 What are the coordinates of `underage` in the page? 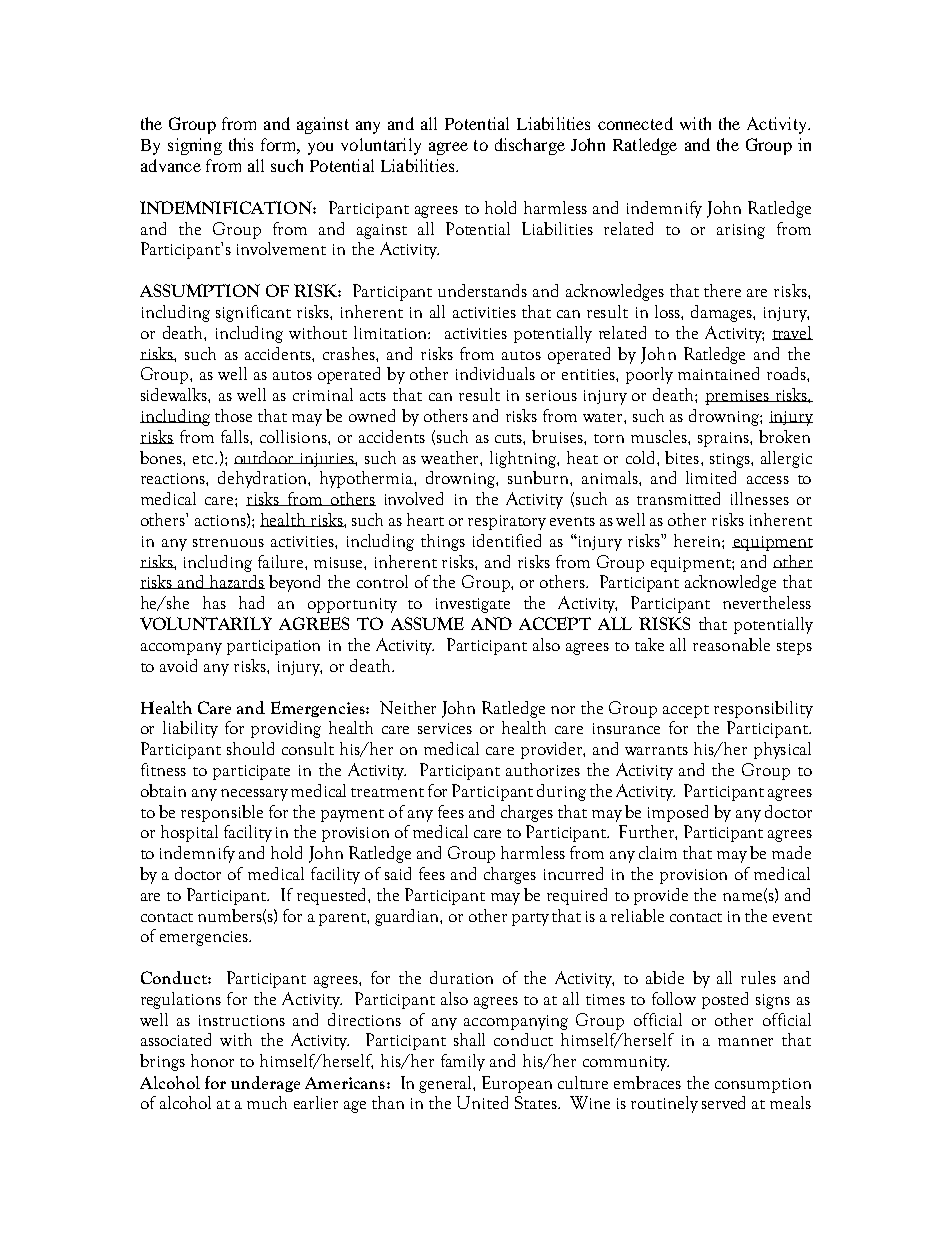 It's located at (265, 1084).
